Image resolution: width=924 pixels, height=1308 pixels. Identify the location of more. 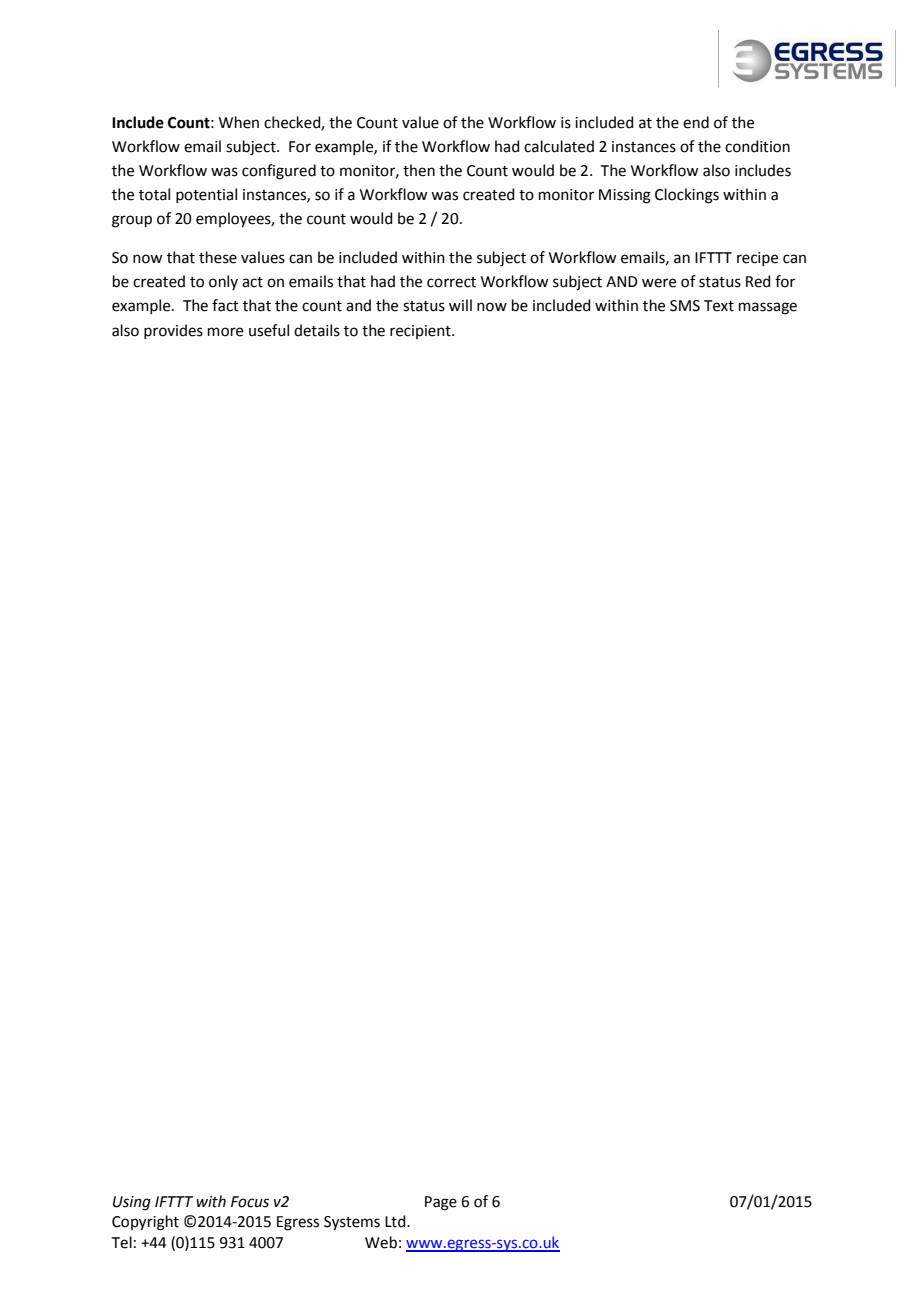
(225, 332).
